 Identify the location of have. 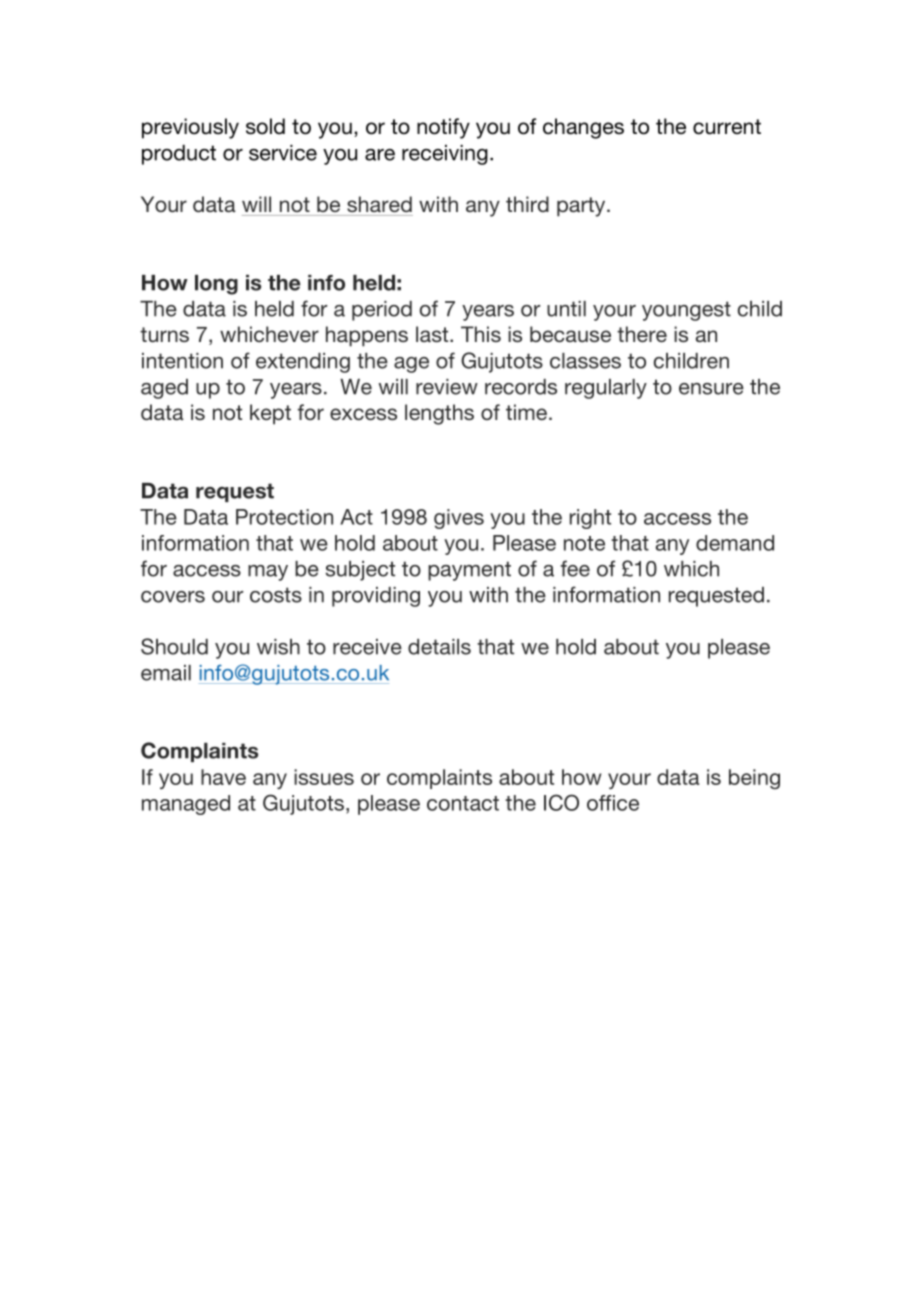
(223, 777).
